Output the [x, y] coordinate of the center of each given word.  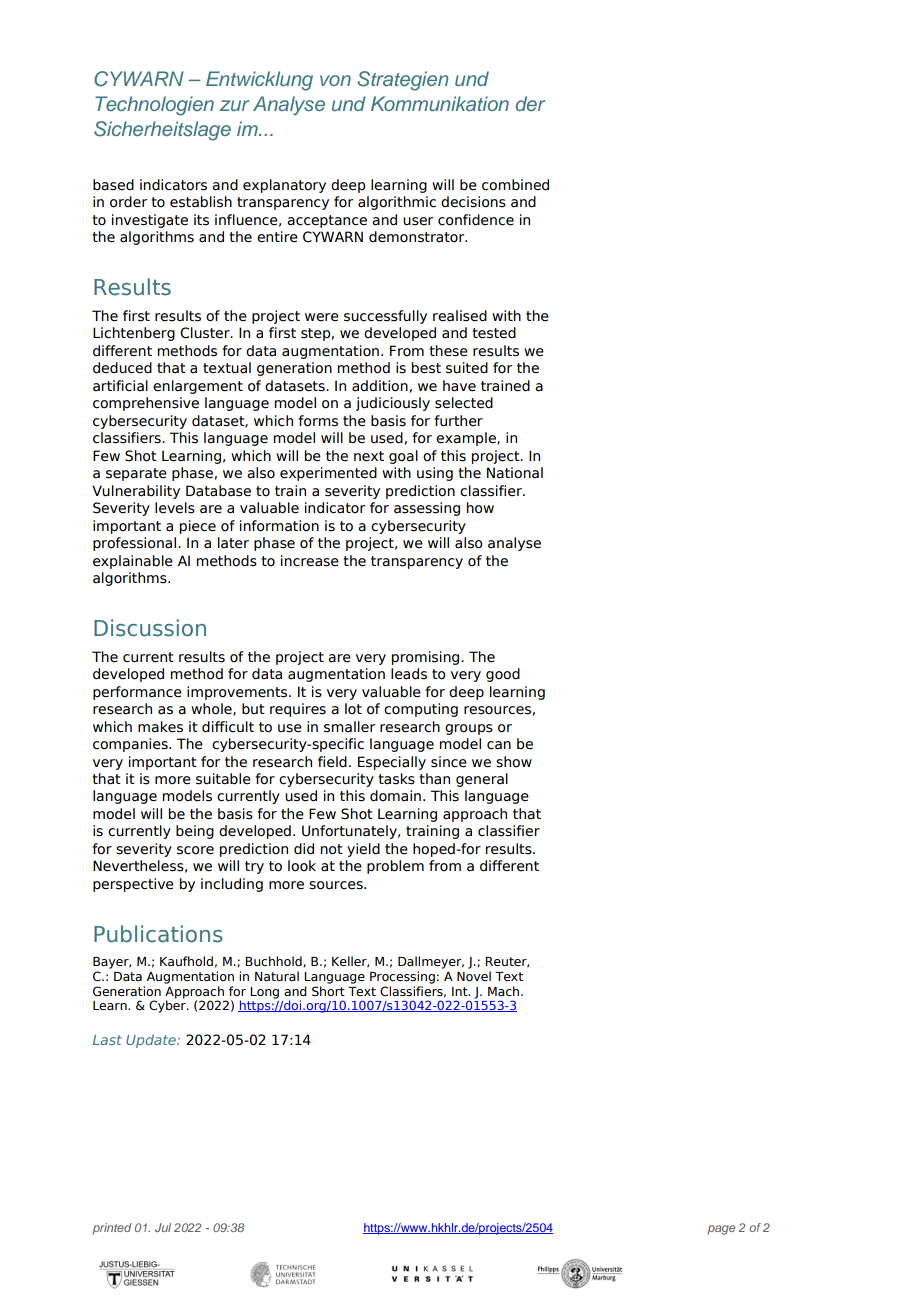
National [515, 473]
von [335, 80]
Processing [402, 977]
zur [234, 105]
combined [515, 185]
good [503, 675]
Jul [163, 1227]
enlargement [198, 387]
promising [427, 658]
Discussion [150, 628]
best [426, 368]
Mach [503, 991]
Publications [158, 934]
